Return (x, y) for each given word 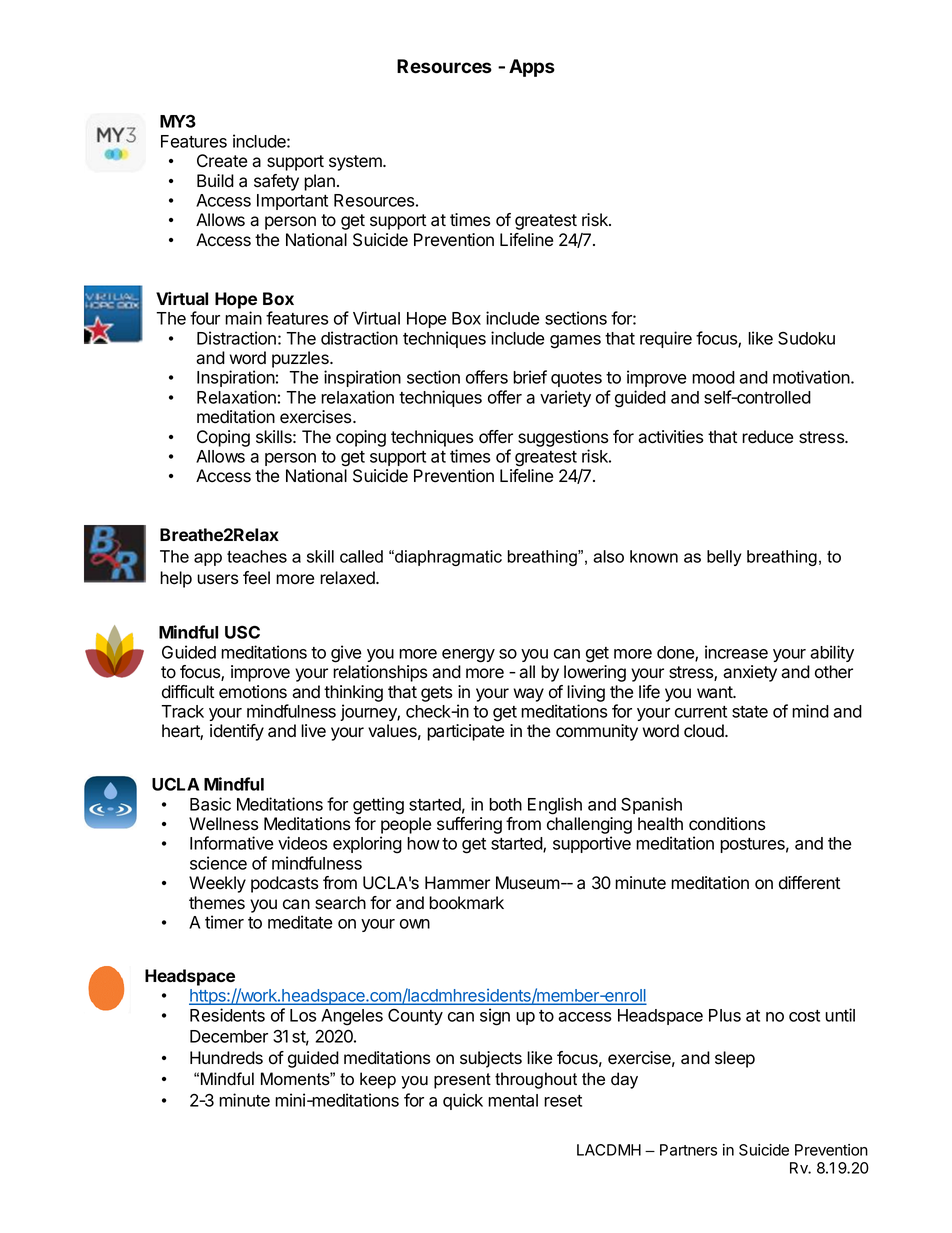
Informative (232, 843)
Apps (532, 68)
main (243, 318)
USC (242, 632)
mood (713, 377)
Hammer (457, 883)
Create (222, 161)
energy (468, 656)
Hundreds (226, 1058)
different (809, 883)
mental (513, 1100)
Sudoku (806, 338)
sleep (735, 1059)
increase (736, 652)
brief (530, 377)
